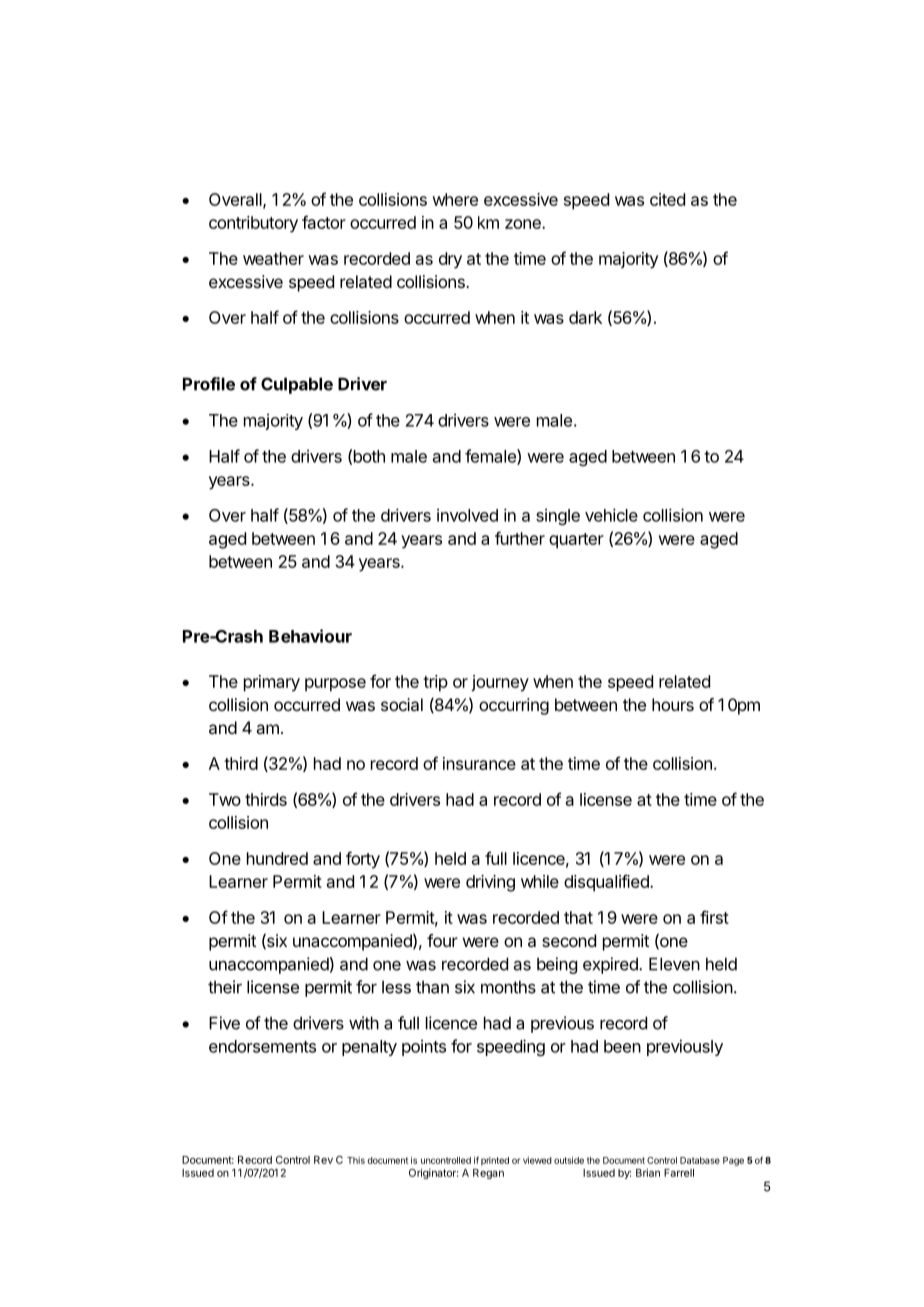 This document has height=1307, width=924. Describe the element at coordinates (667, 199) in the document. I see `cited` at that location.
